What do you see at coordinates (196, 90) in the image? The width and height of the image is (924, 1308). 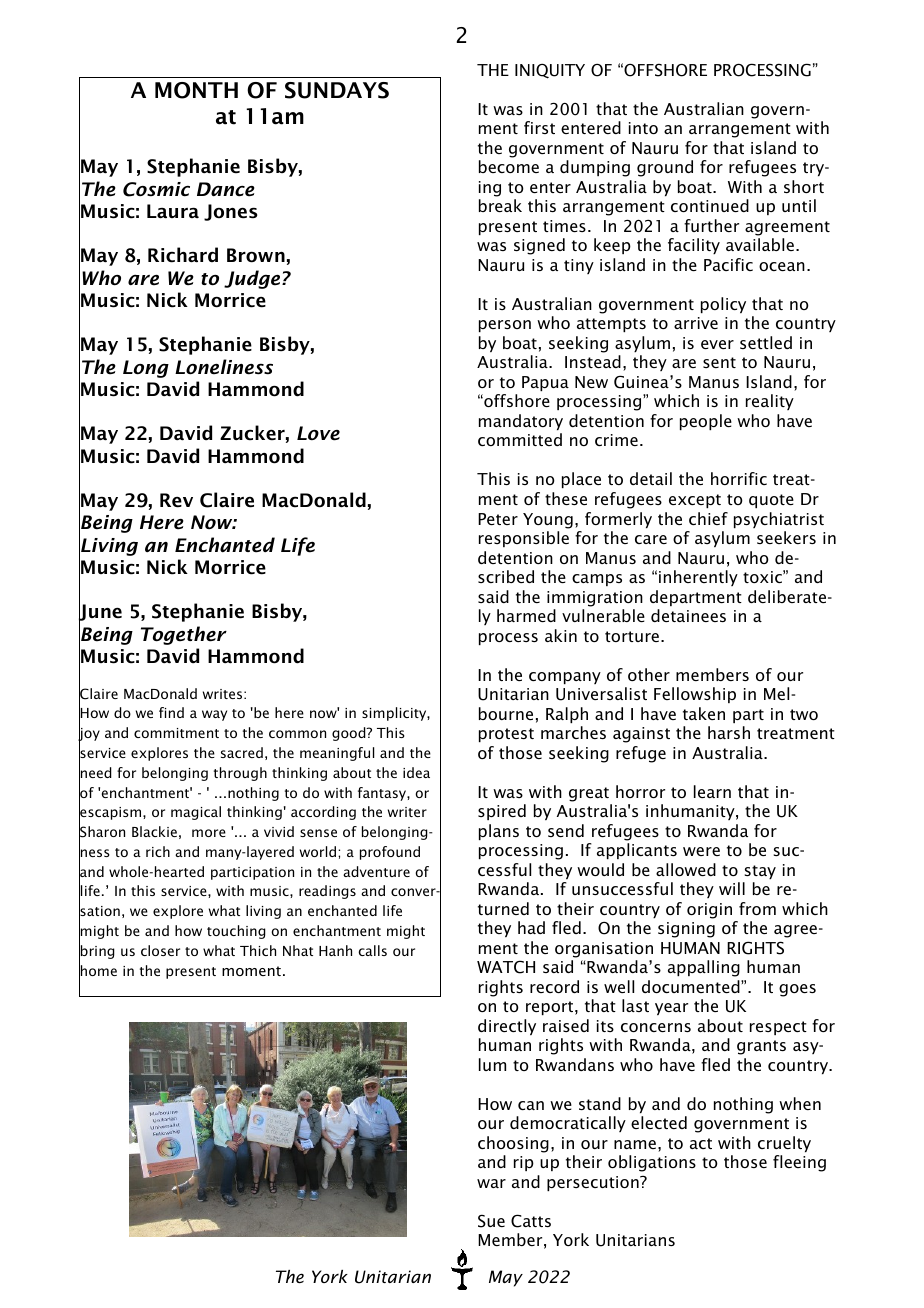 I see `MONTH` at bounding box center [196, 90].
